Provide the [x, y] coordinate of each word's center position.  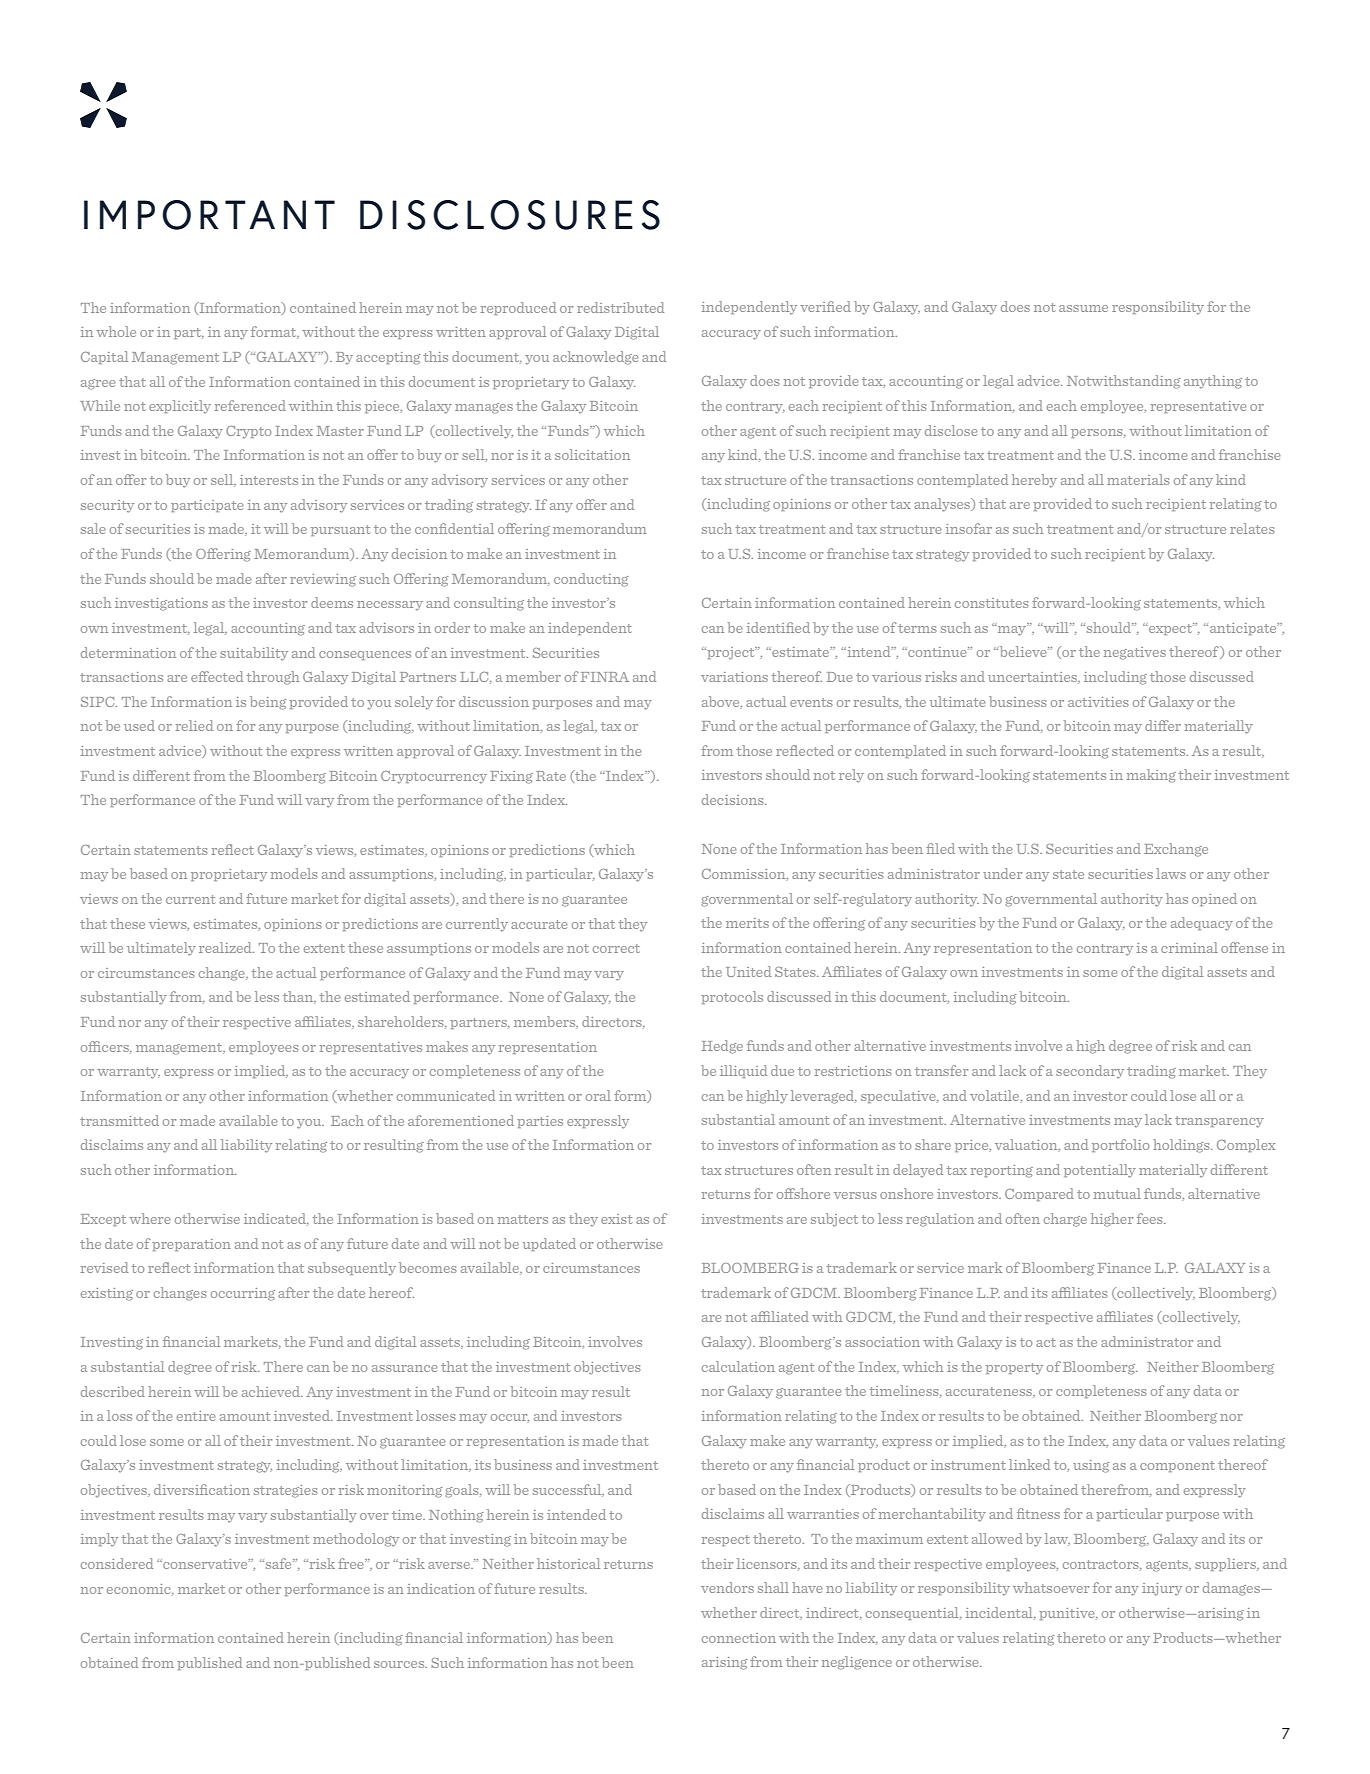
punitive [1068, 1614]
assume [1083, 308]
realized [226, 947]
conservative [205, 1564]
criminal [1189, 947]
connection [739, 1638]
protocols [732, 997]
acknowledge [596, 358]
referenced [250, 405]
